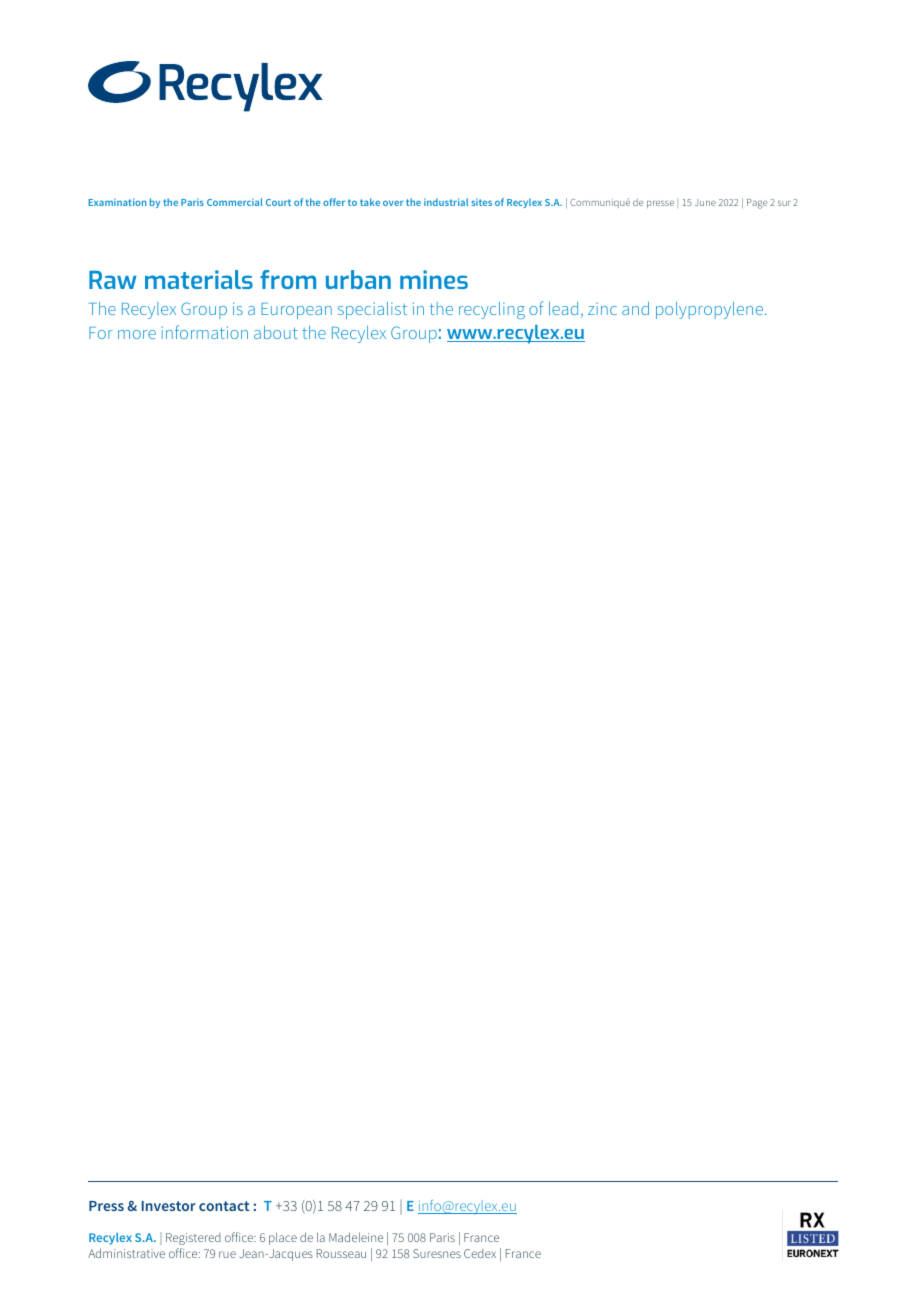 Image resolution: width=924 pixels, height=1309 pixels. What do you see at coordinates (193, 1239) in the screenshot?
I see `Registered` at bounding box center [193, 1239].
